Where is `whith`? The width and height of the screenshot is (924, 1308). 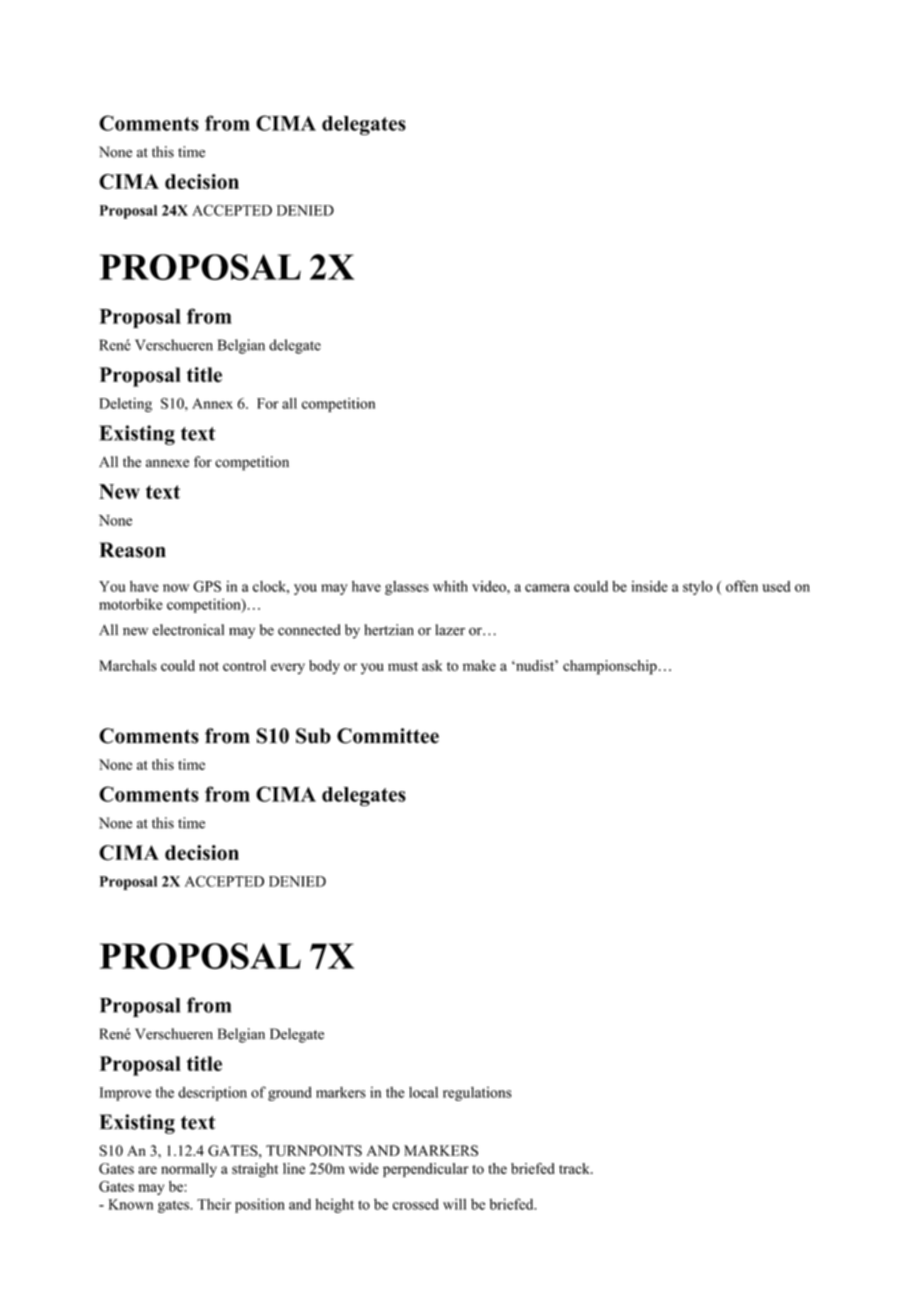 whith is located at coordinates (450, 586).
